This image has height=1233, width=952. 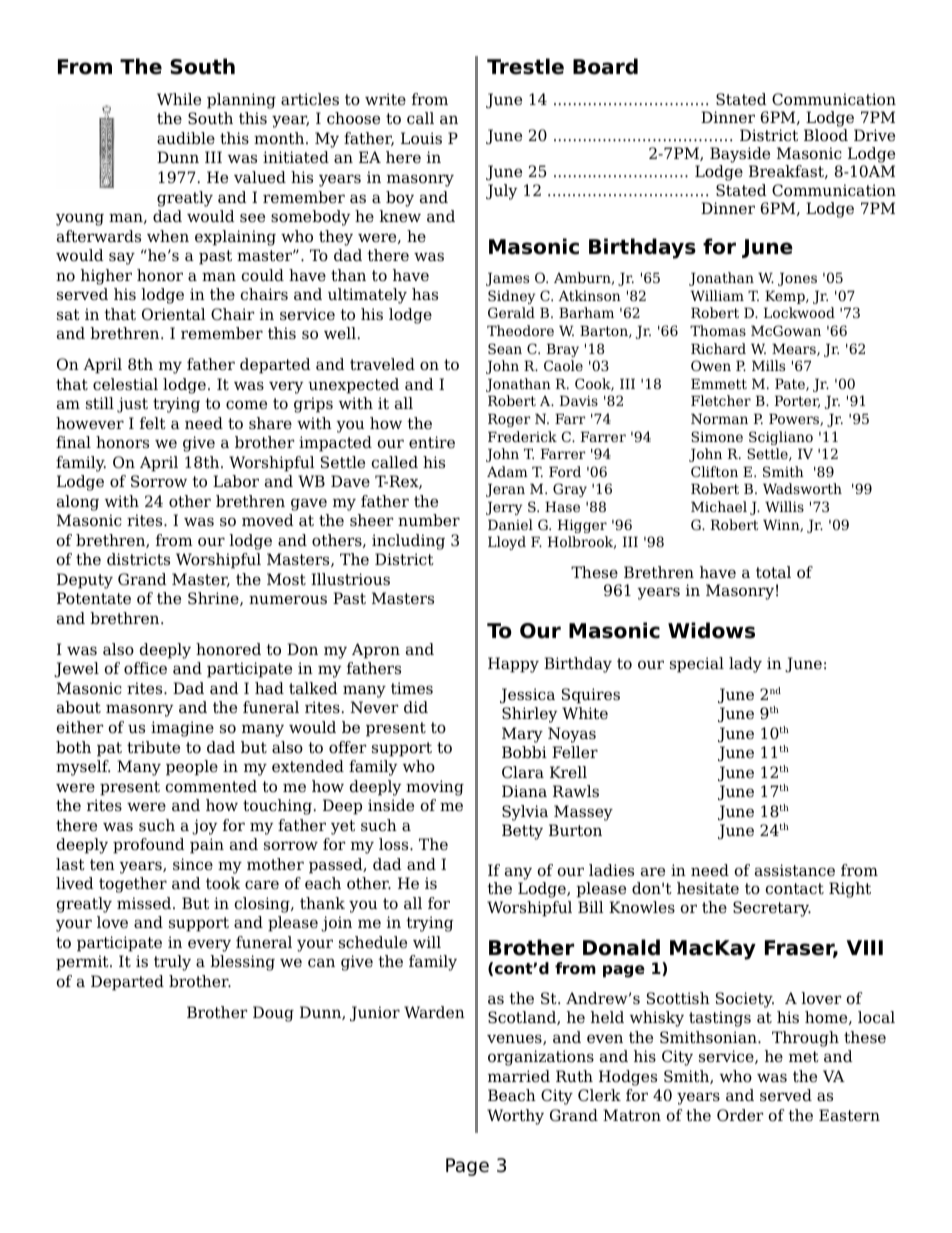 I want to click on Order, so click(x=740, y=1115).
